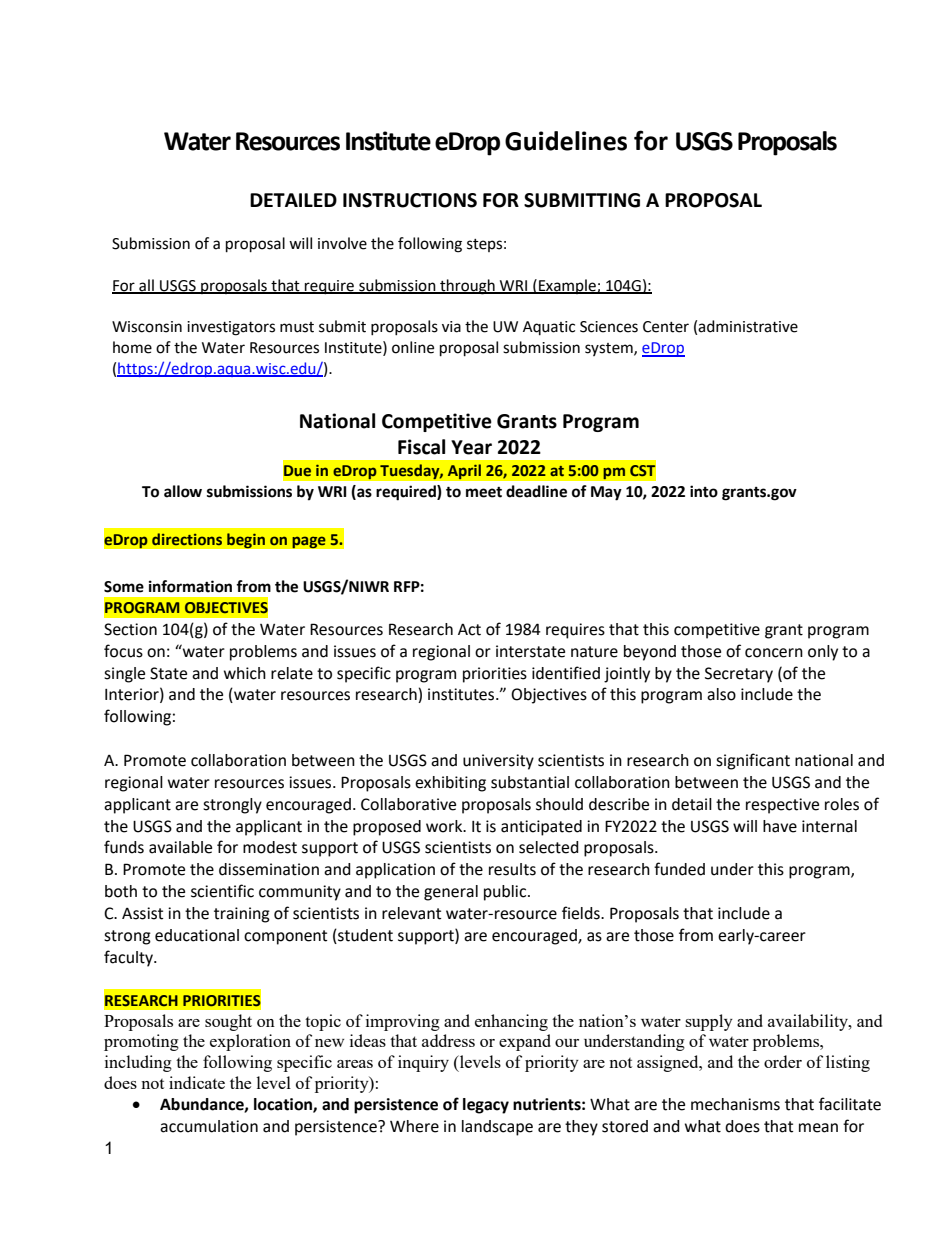 This screenshot has width=952, height=1233. Describe the element at coordinates (245, 673) in the screenshot. I see `which` at that location.
